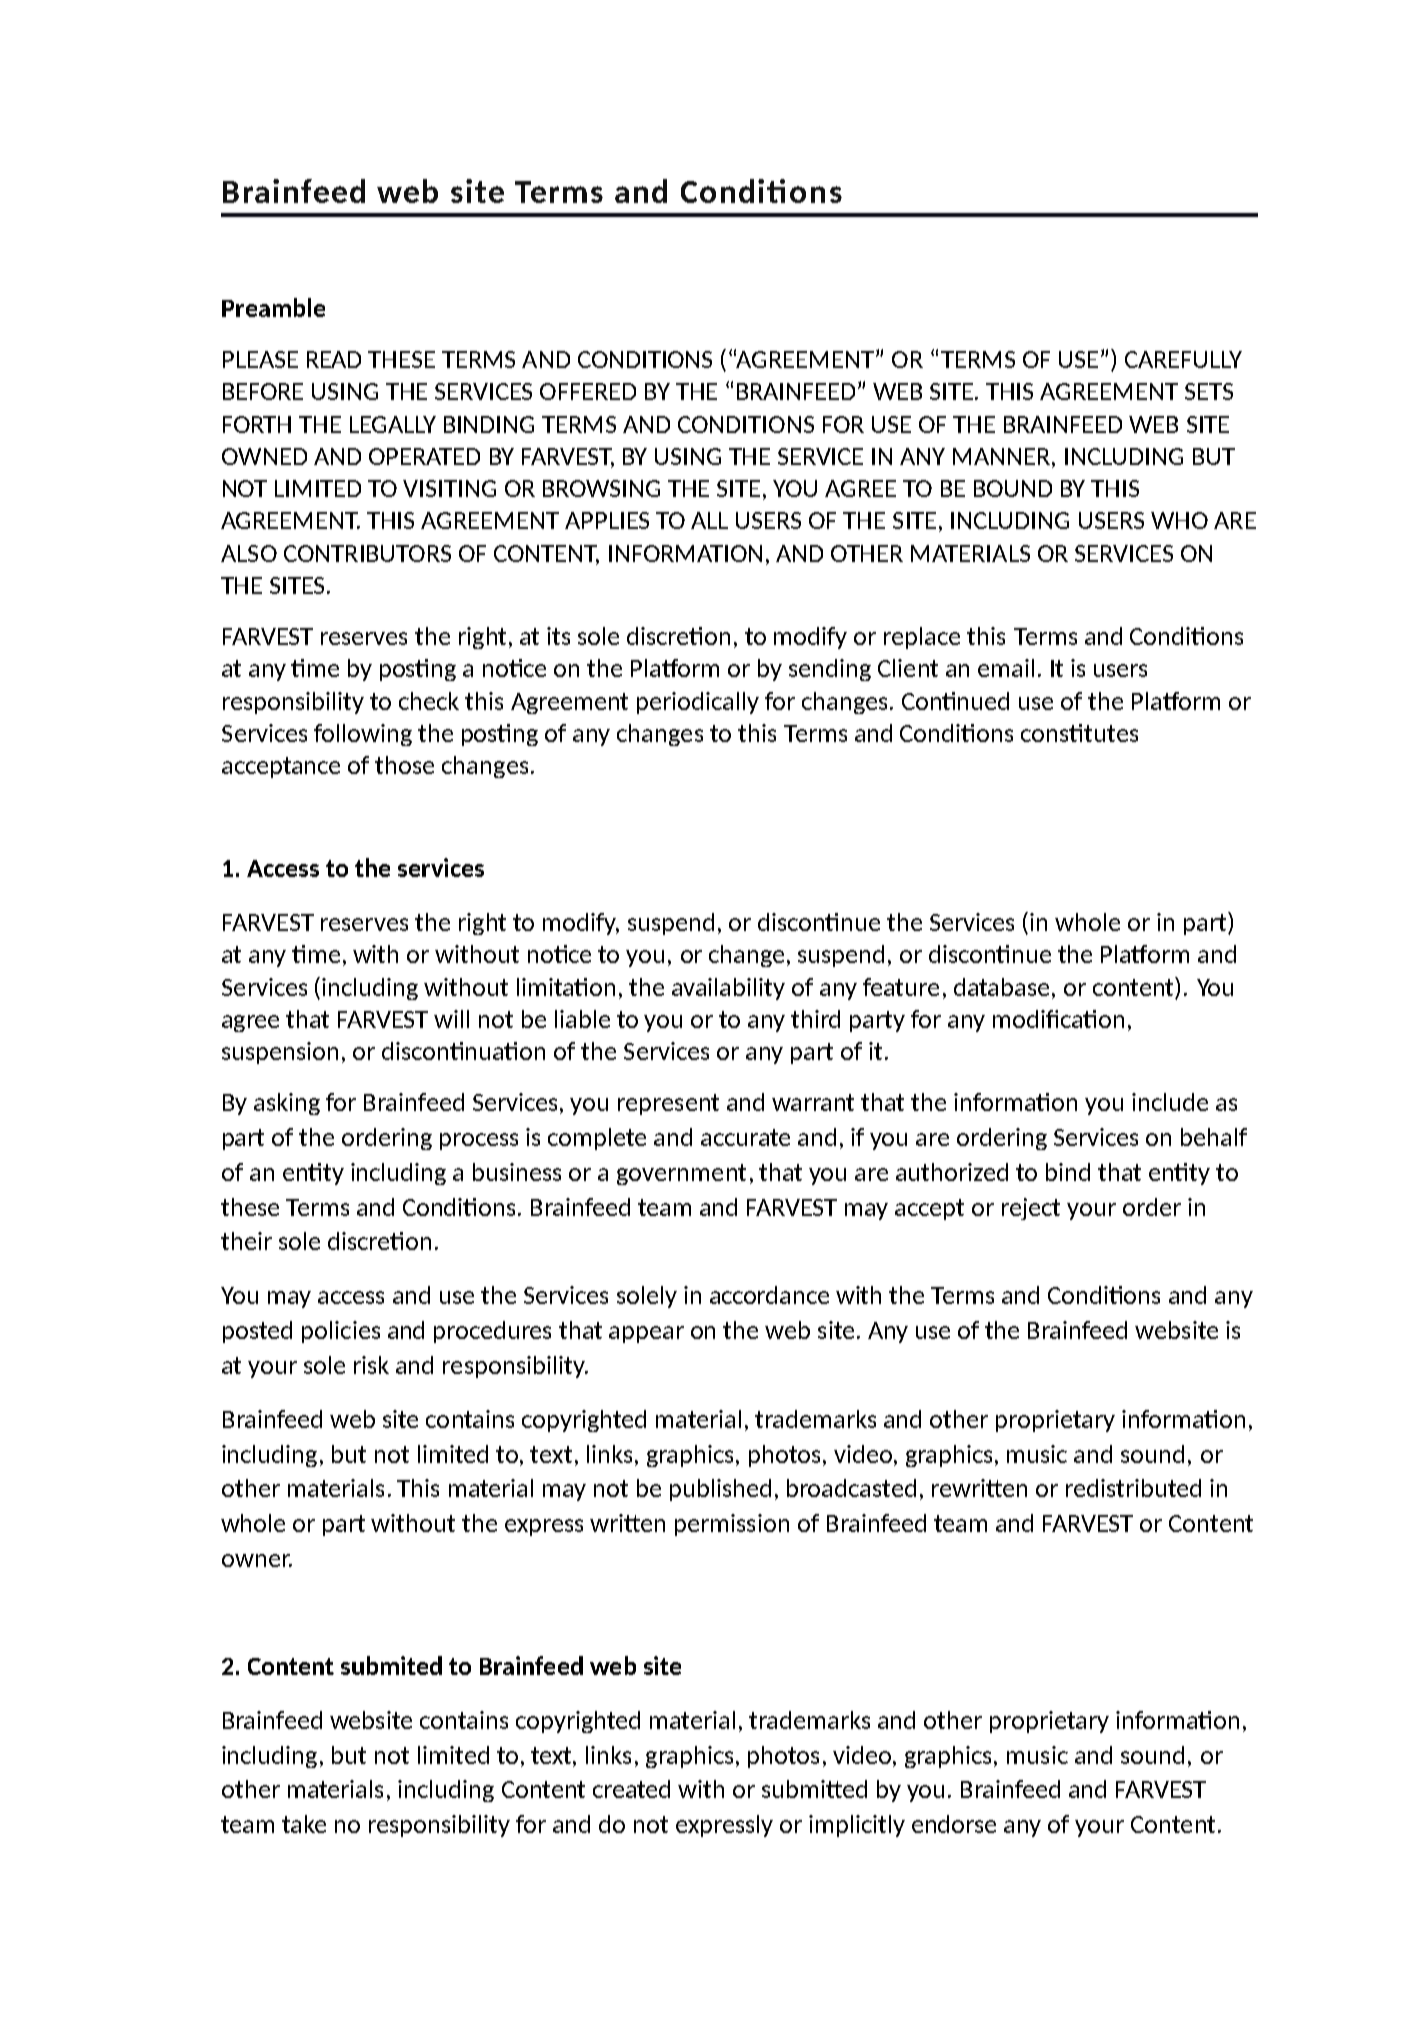 The height and width of the image is (2019, 1427). What do you see at coordinates (954, 1824) in the image?
I see `endorse` at bounding box center [954, 1824].
